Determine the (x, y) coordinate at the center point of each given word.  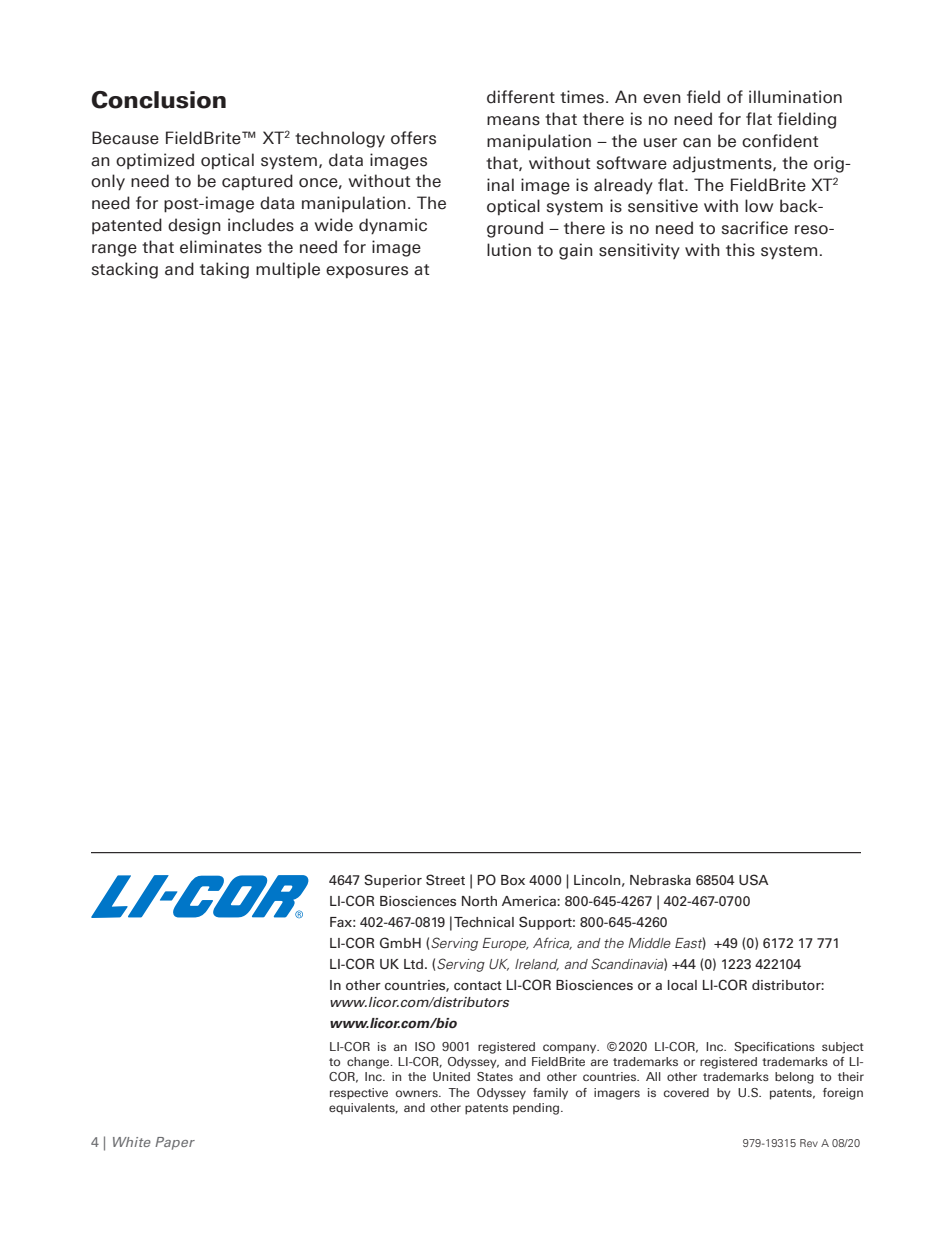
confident (780, 141)
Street (445, 880)
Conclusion (159, 100)
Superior (393, 881)
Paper (175, 1143)
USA (754, 880)
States (495, 1076)
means (513, 121)
